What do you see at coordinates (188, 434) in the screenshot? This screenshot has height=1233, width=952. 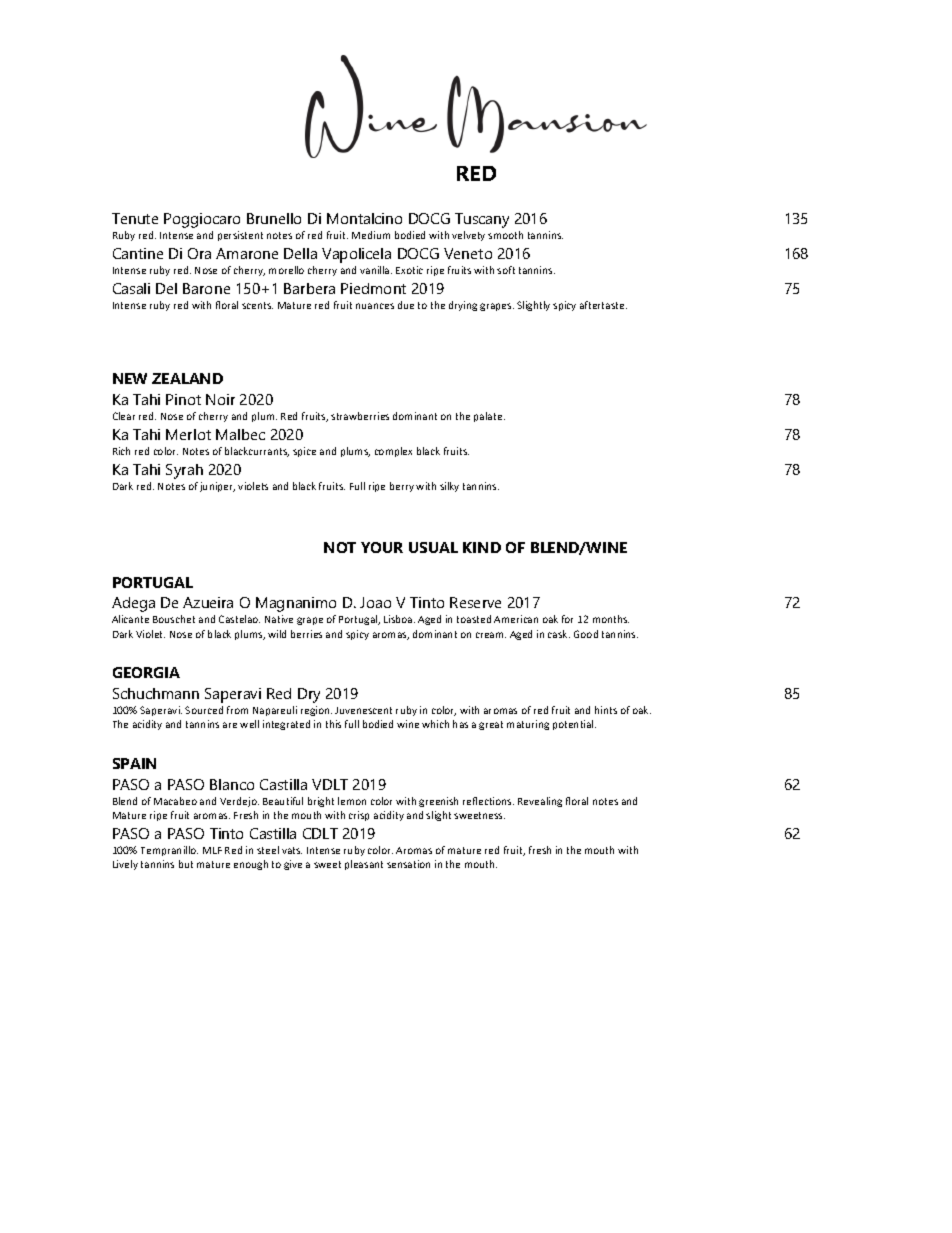 I see `Merlot` at bounding box center [188, 434].
